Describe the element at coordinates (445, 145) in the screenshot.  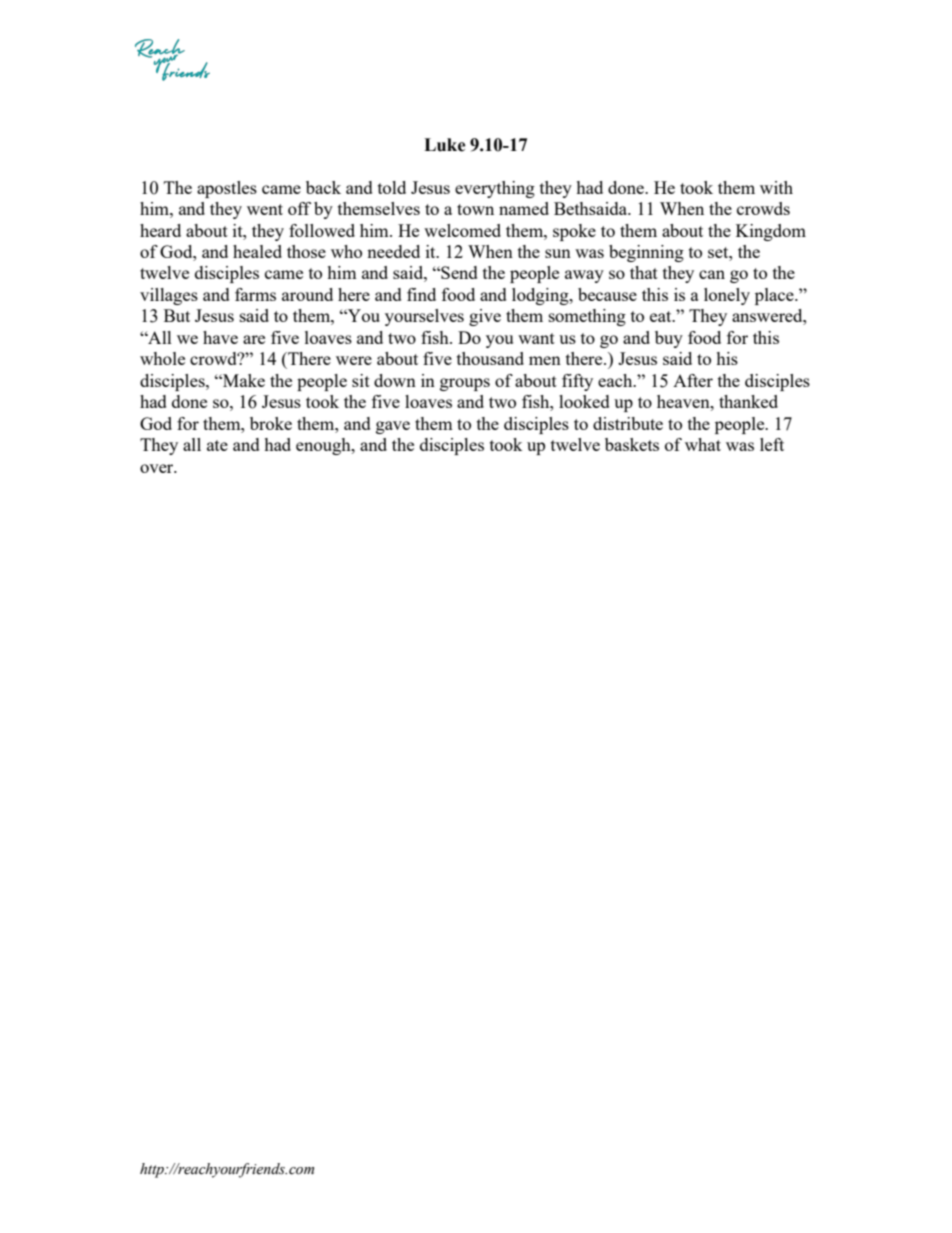
I see `Luke` at that location.
